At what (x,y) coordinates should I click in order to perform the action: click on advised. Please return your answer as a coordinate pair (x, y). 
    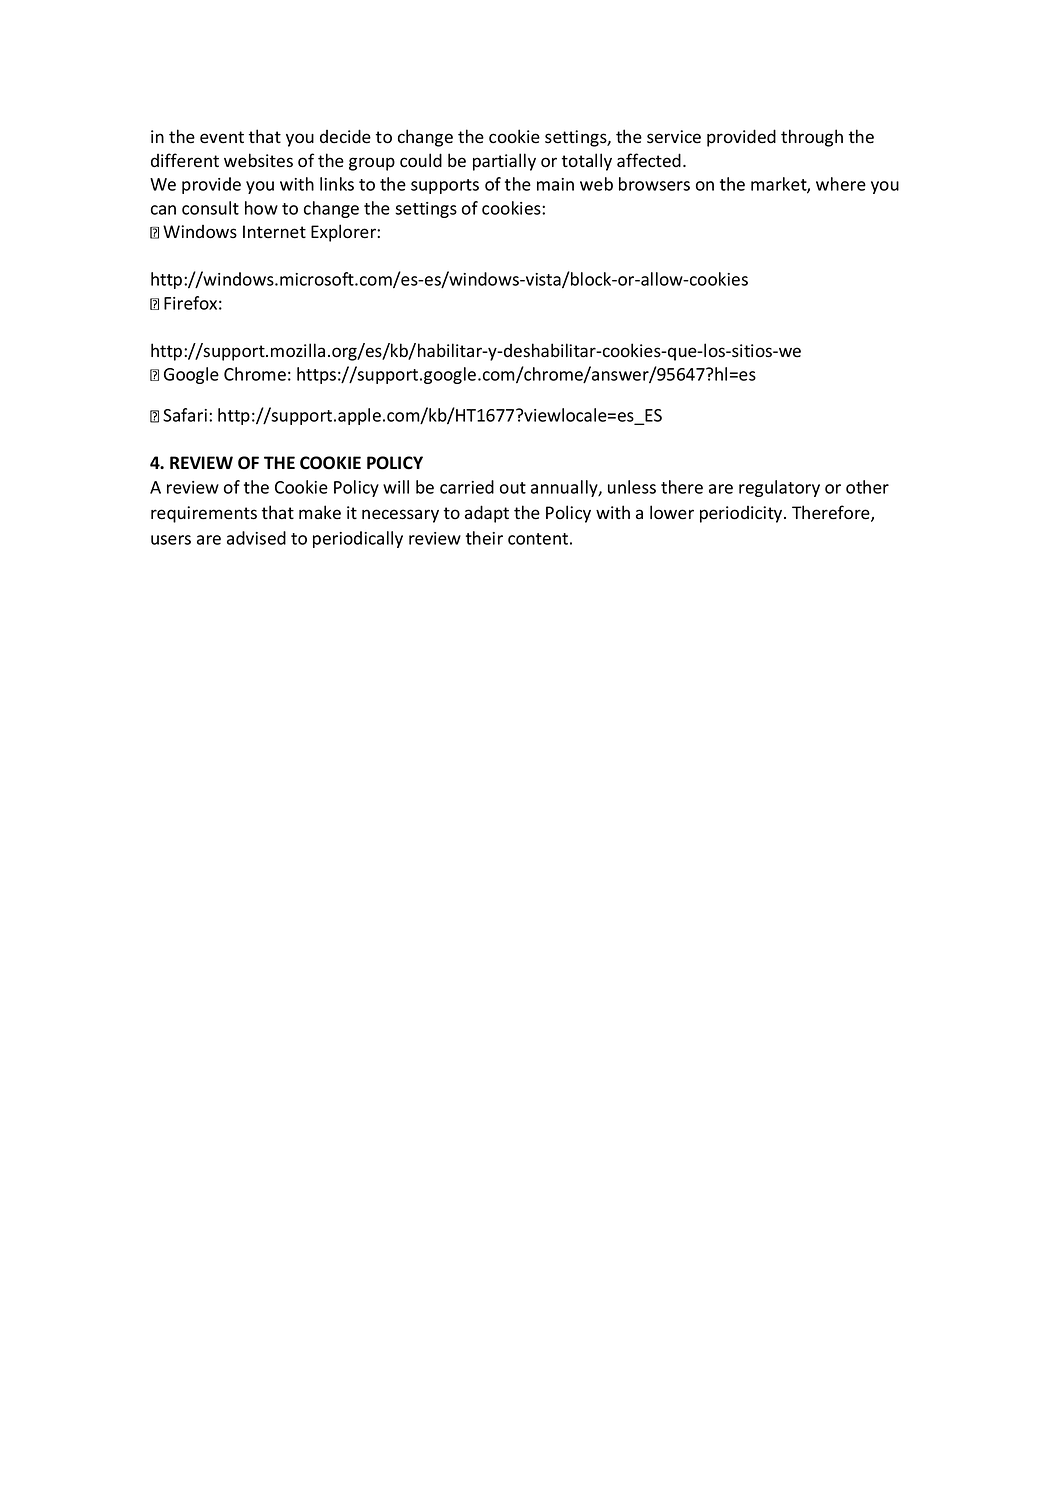
    Looking at the image, I should click on (256, 538).
